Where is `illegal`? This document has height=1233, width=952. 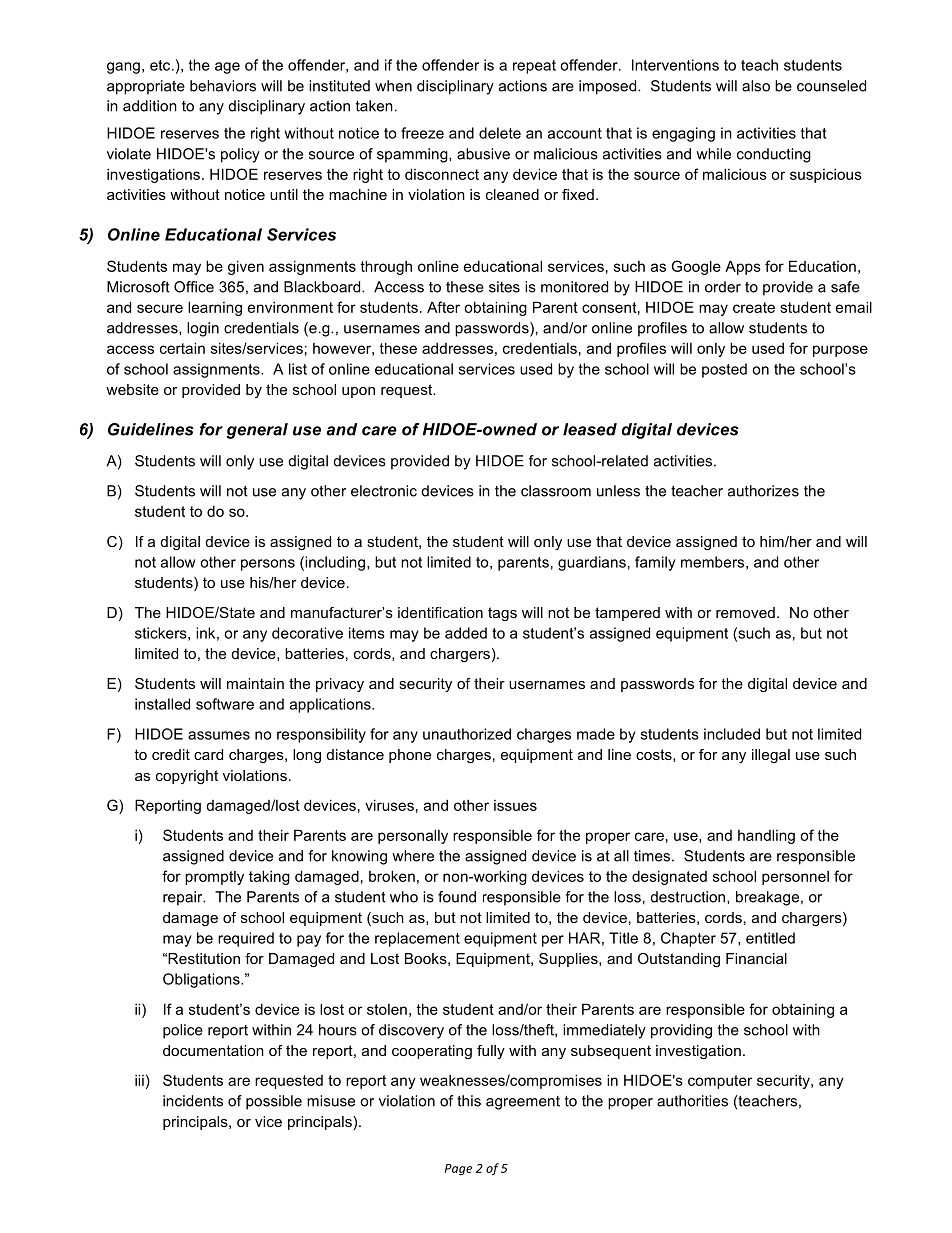 illegal is located at coordinates (771, 756).
